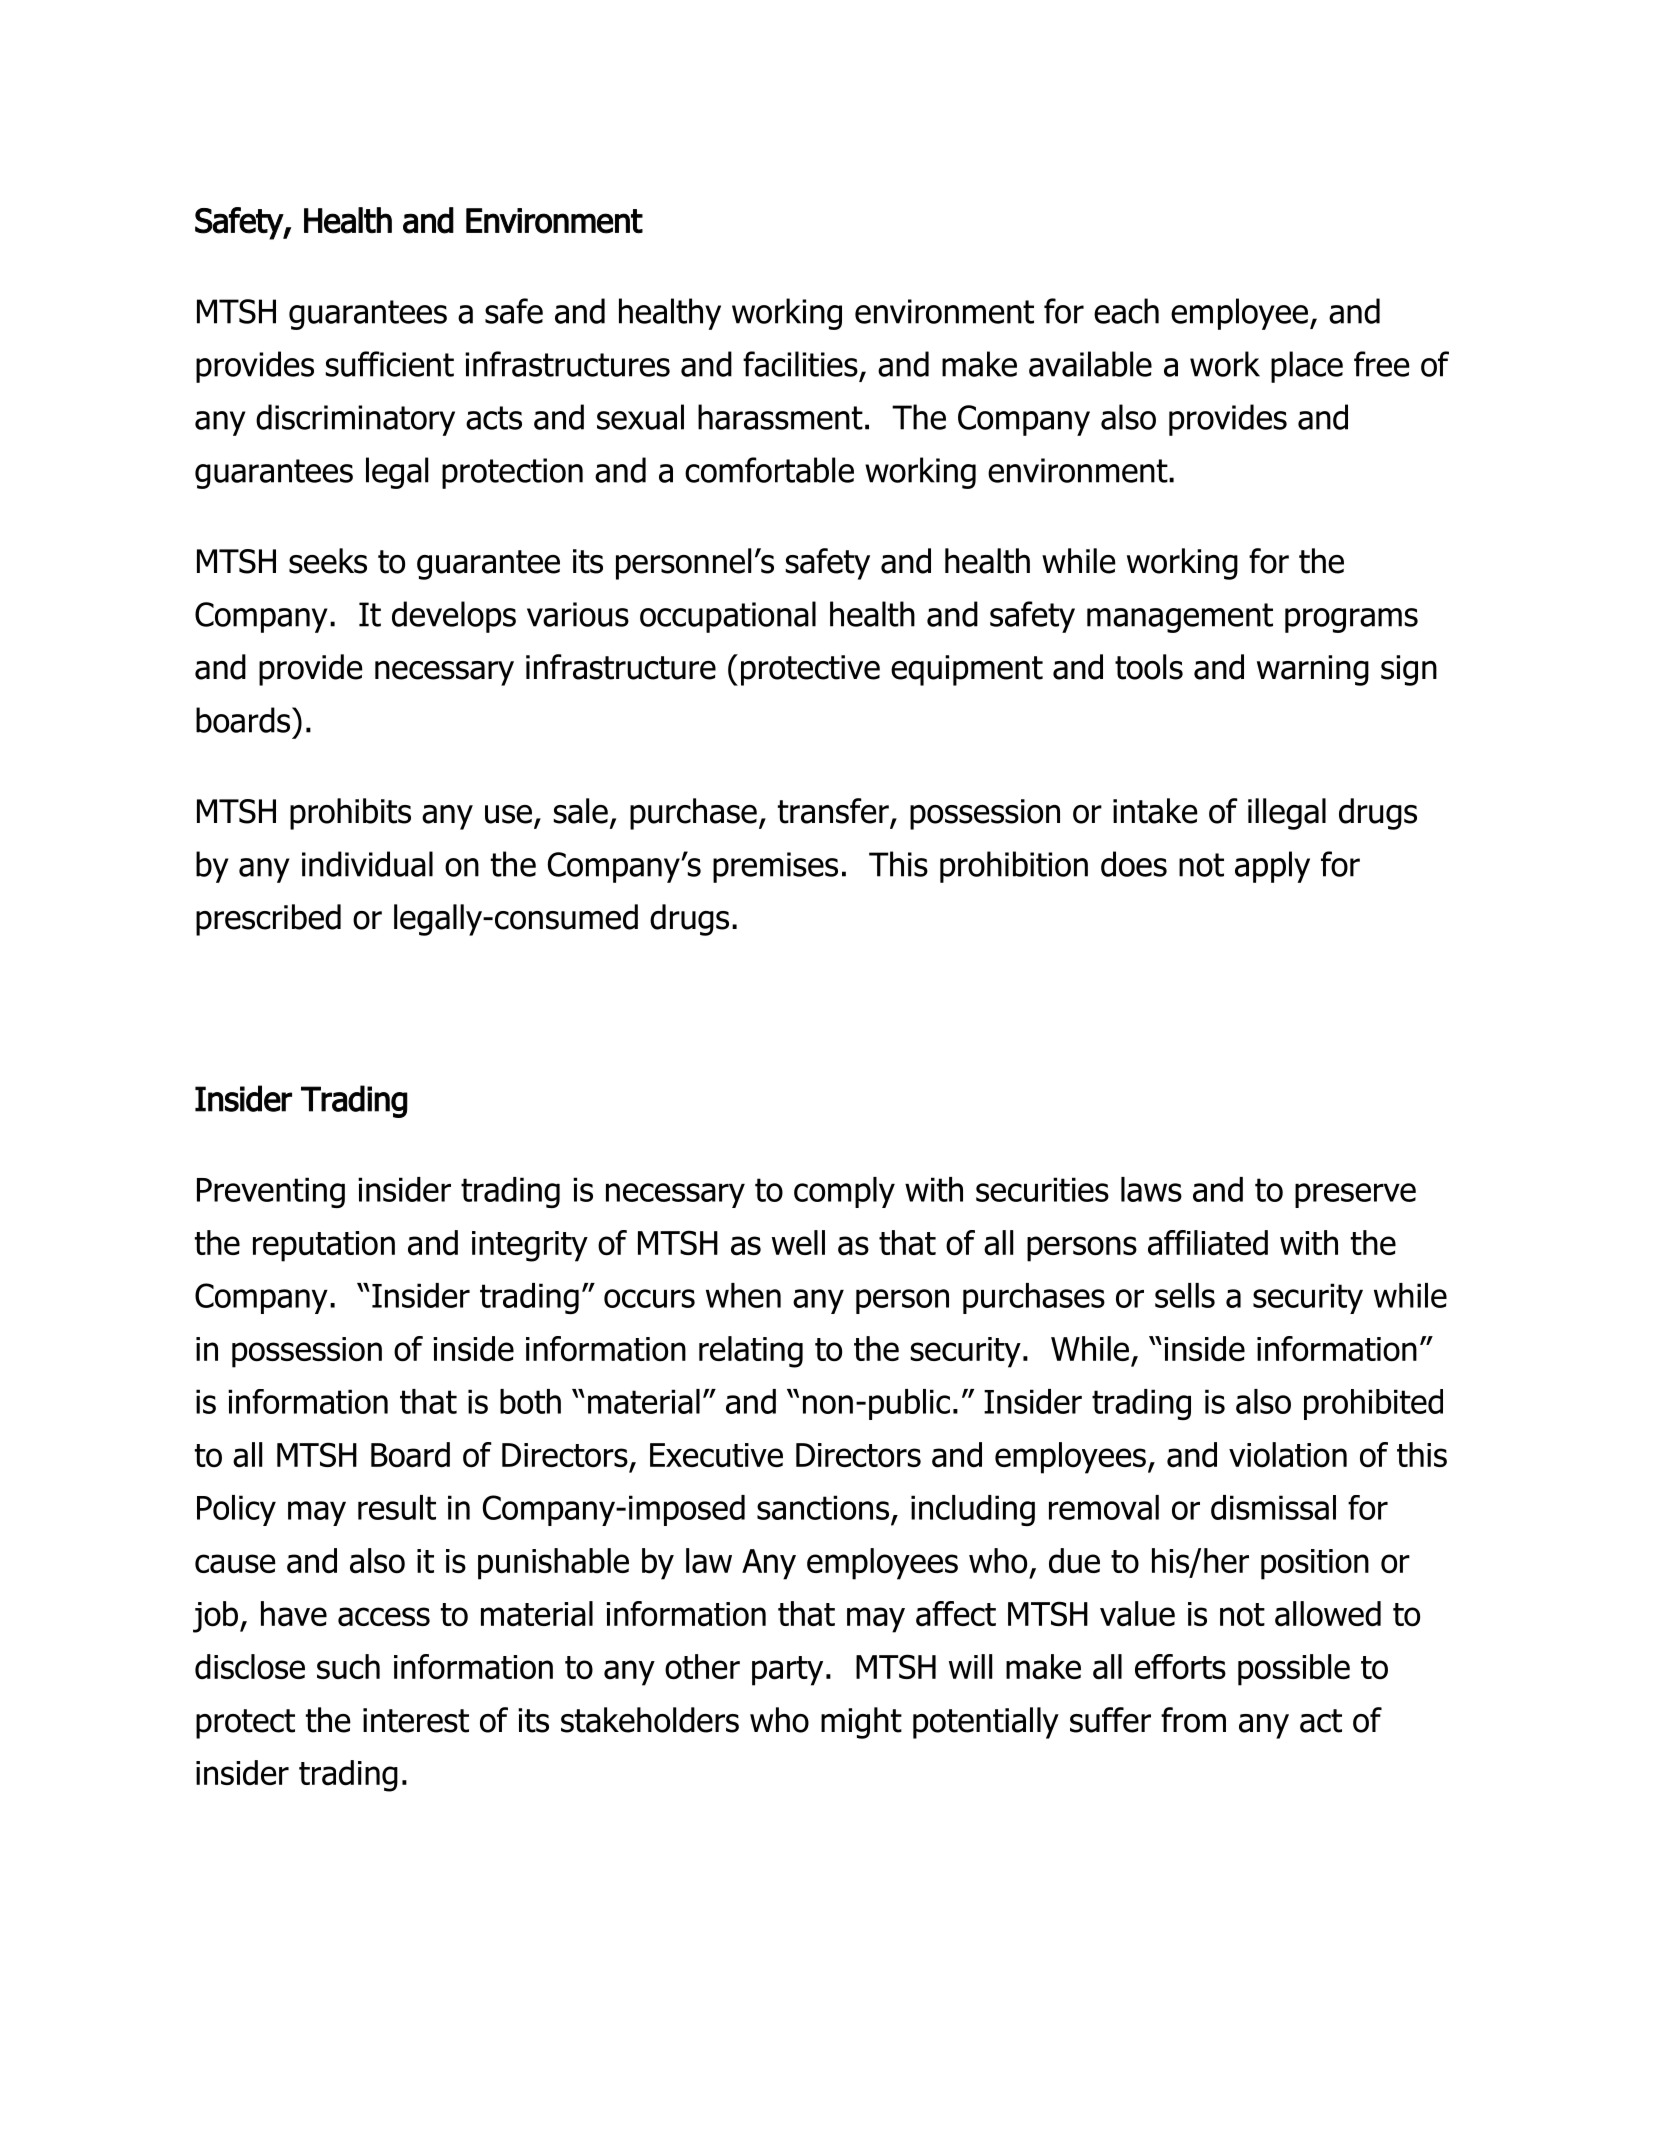 This page has width=1653, height=2139. What do you see at coordinates (800, 364) in the page?
I see `facilities` at bounding box center [800, 364].
